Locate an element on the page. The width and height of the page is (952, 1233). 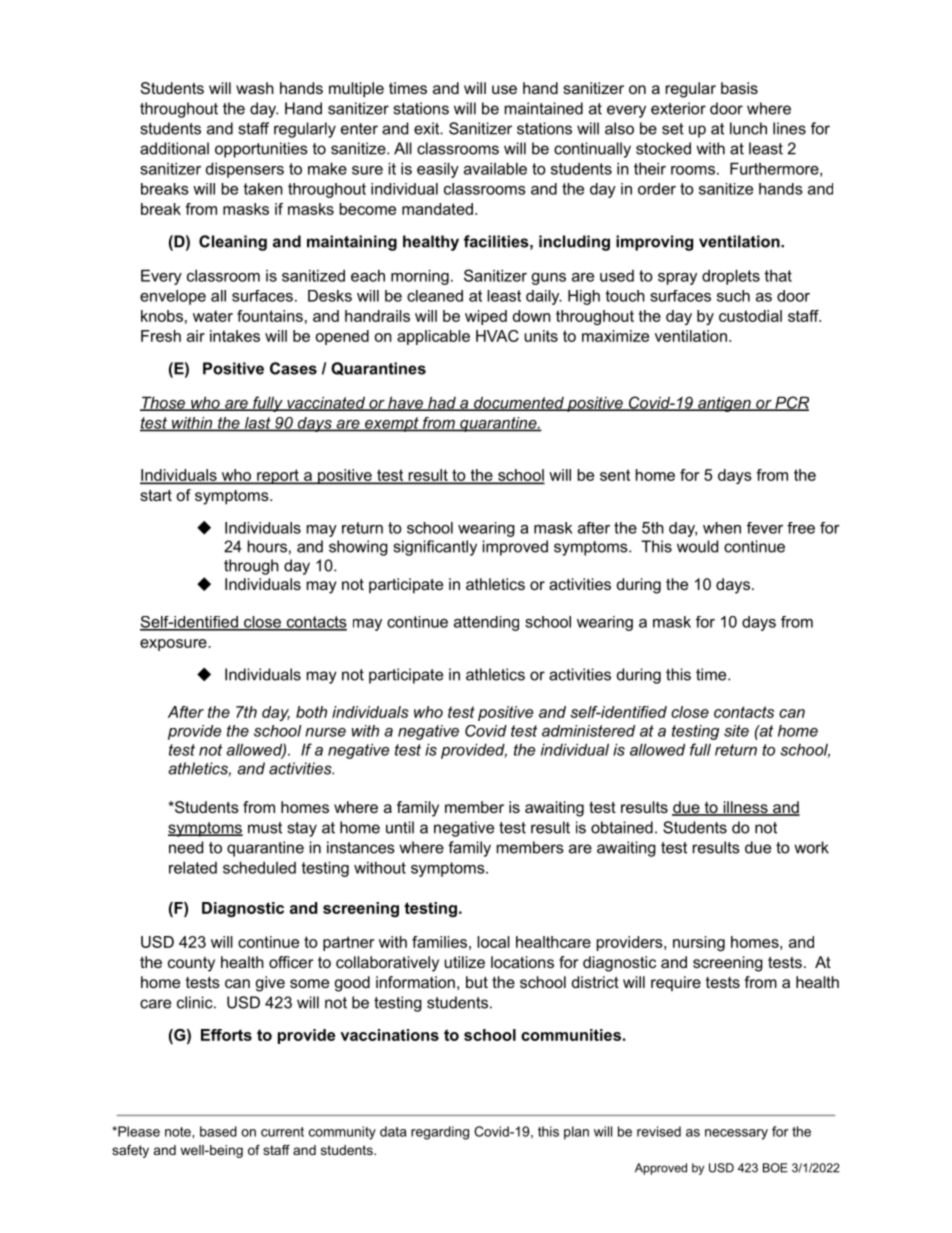
had is located at coordinates (442, 403).
